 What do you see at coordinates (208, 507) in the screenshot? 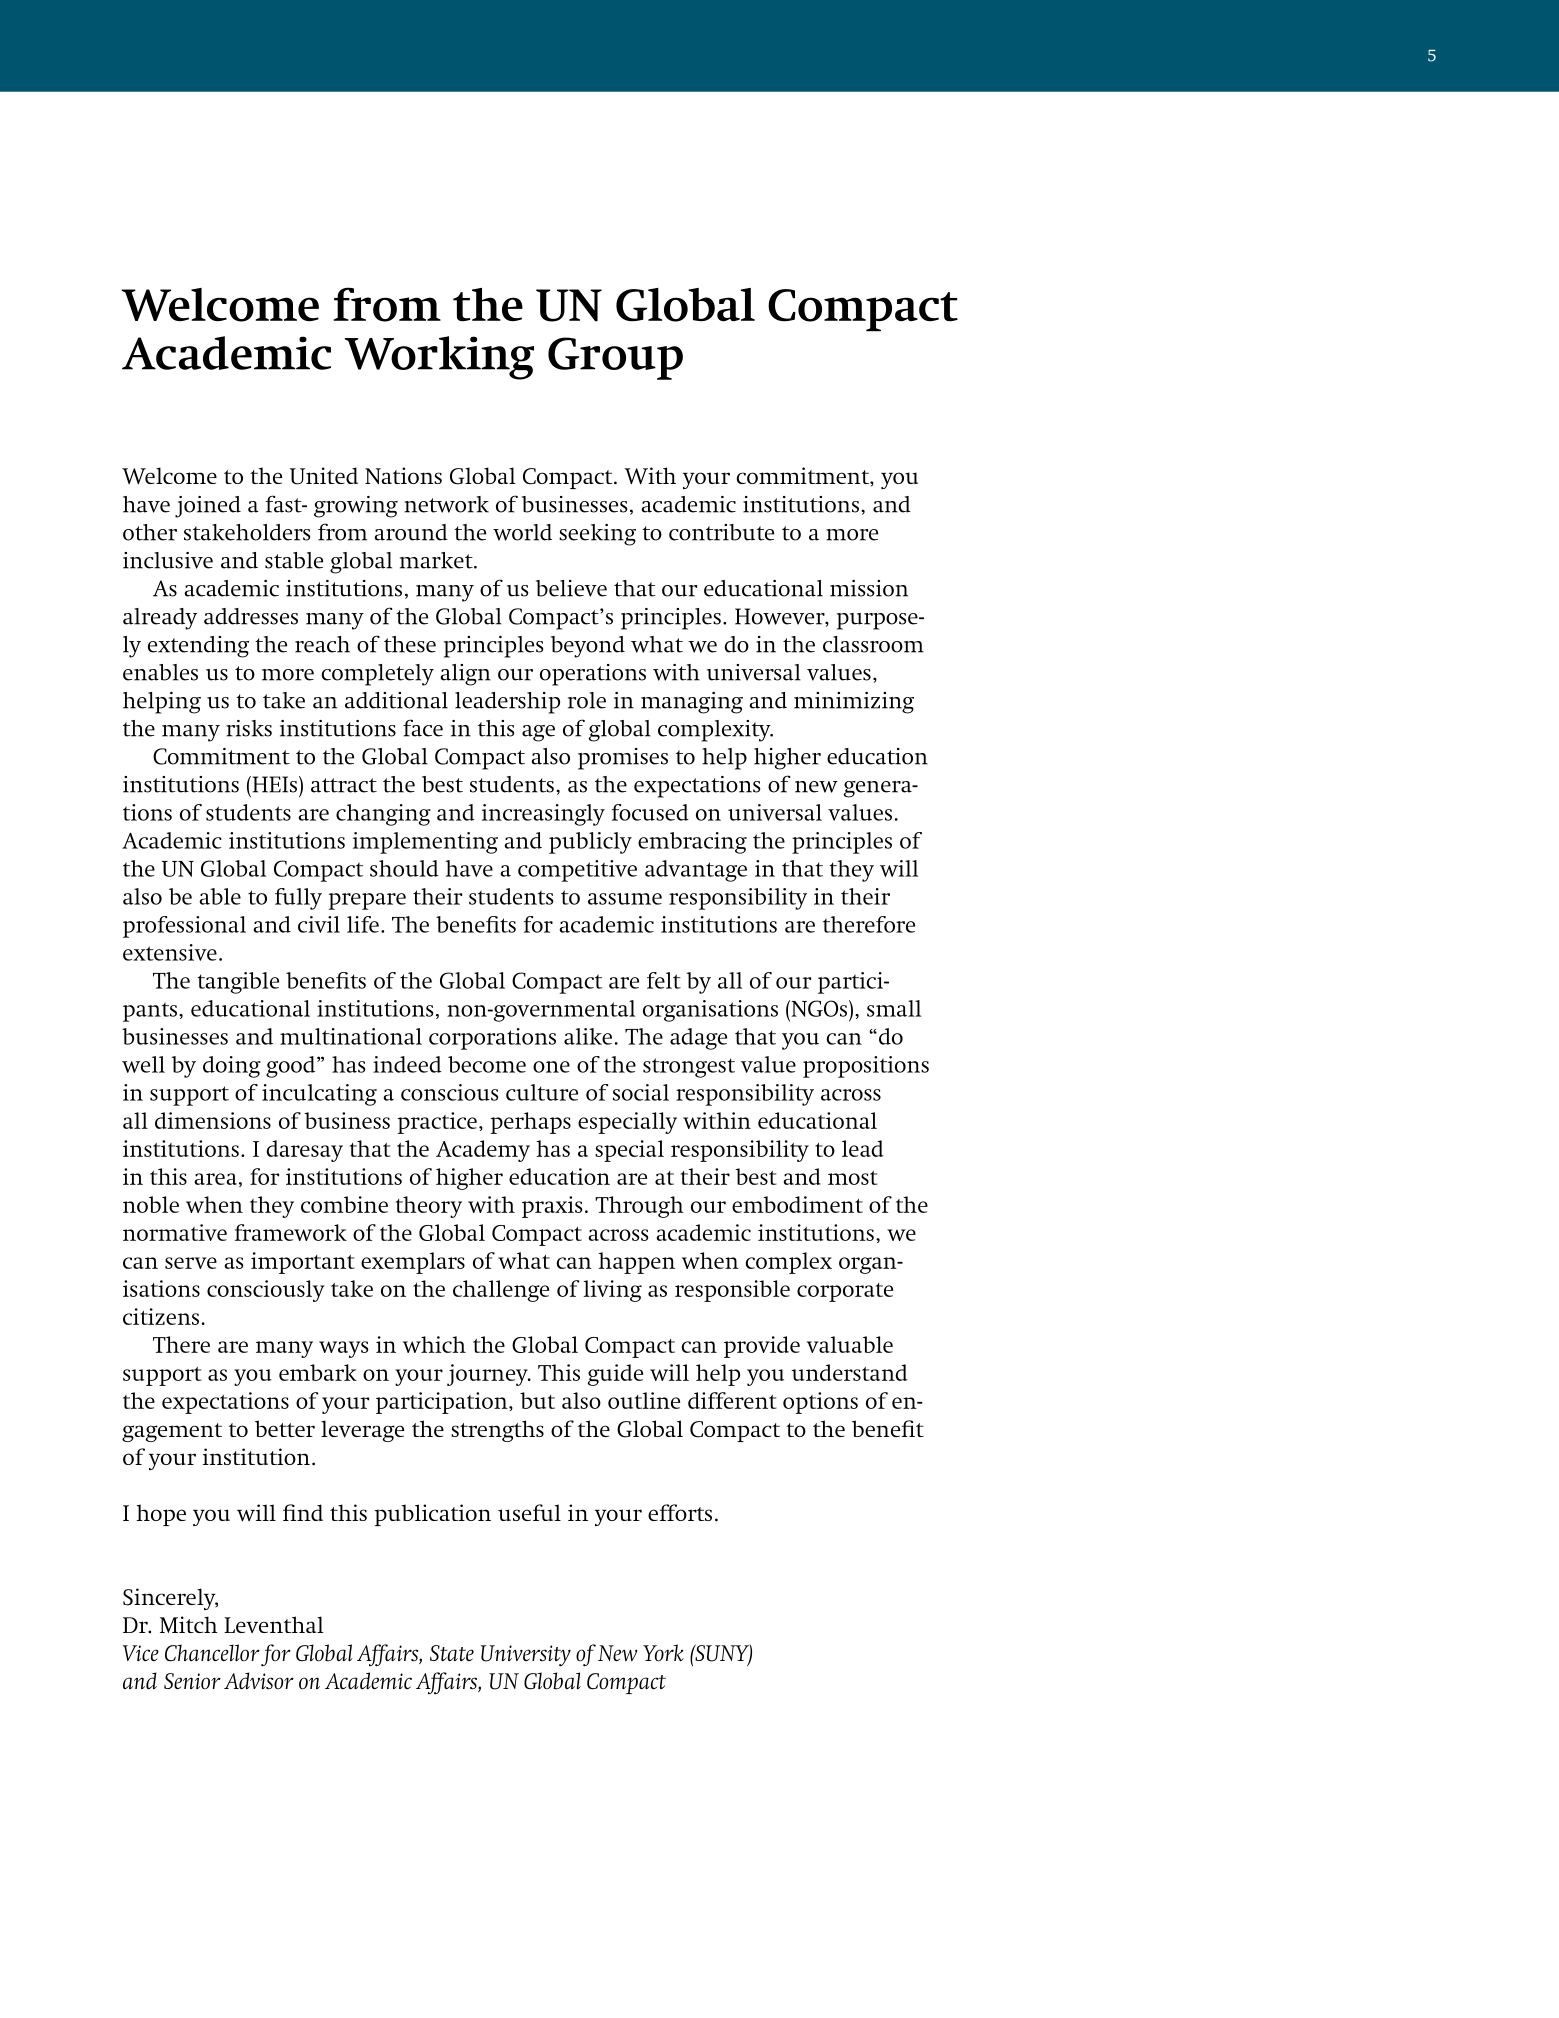
I see `joined` at bounding box center [208, 507].
